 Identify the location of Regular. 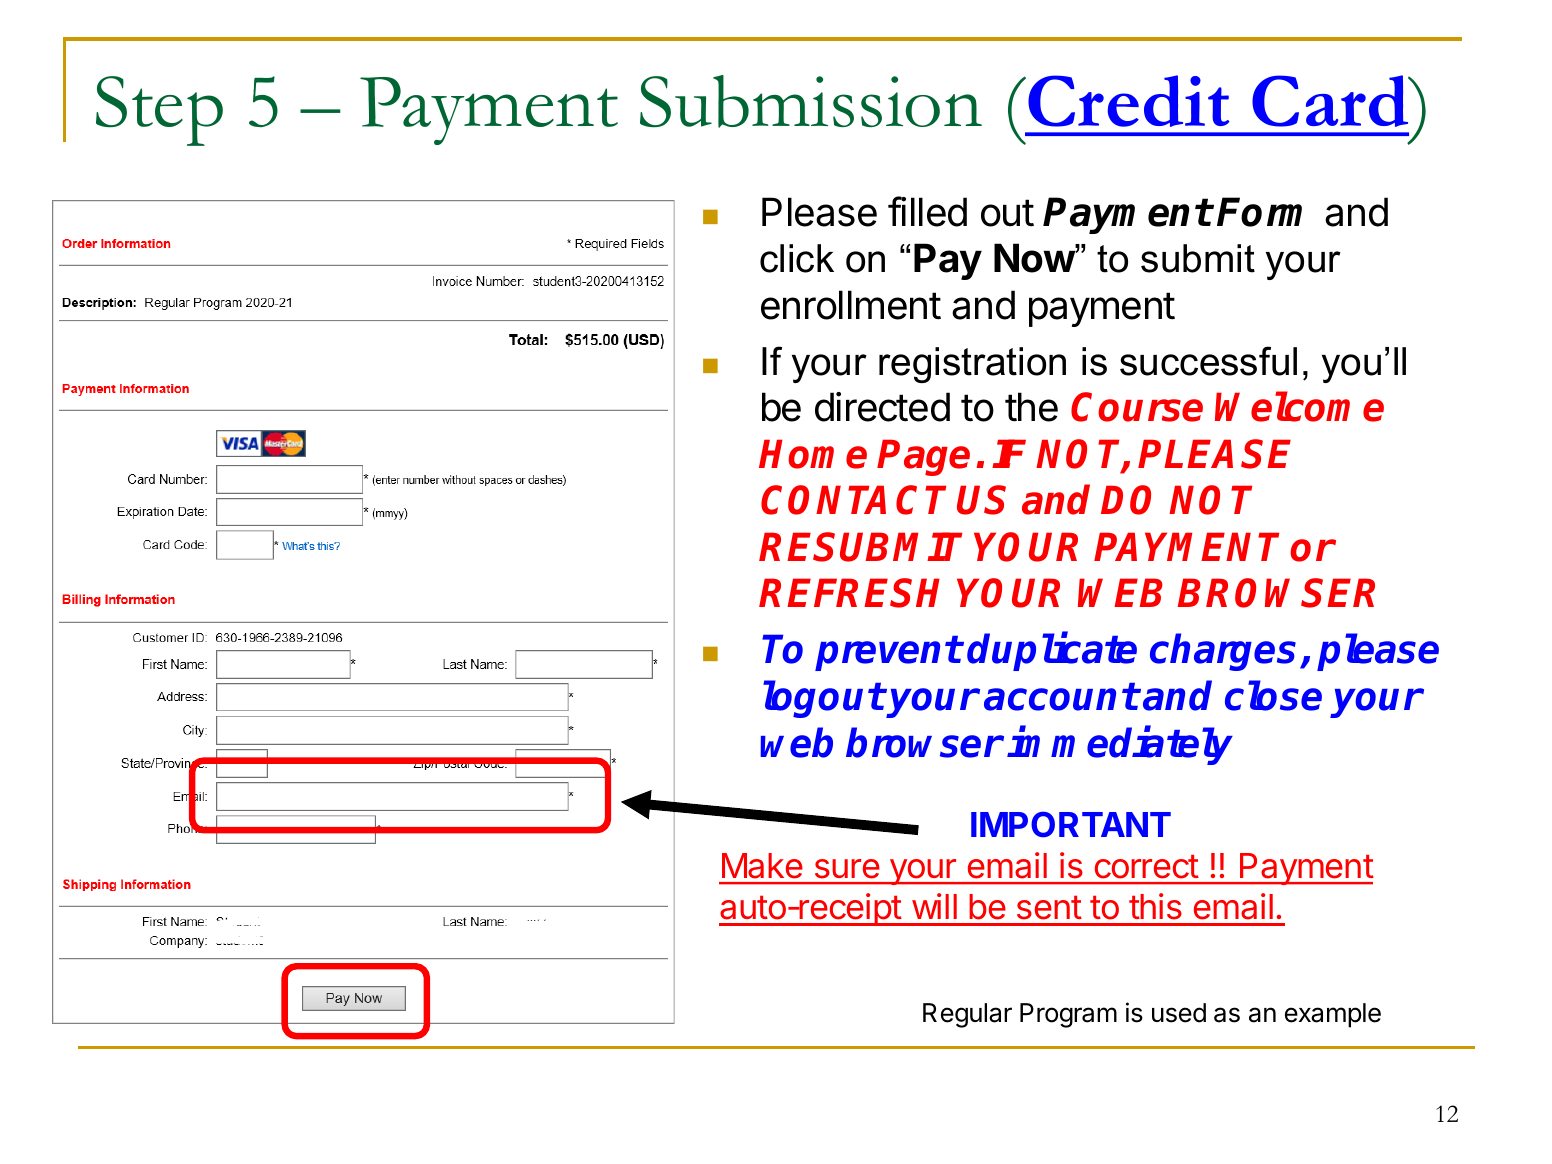
(967, 1015).
